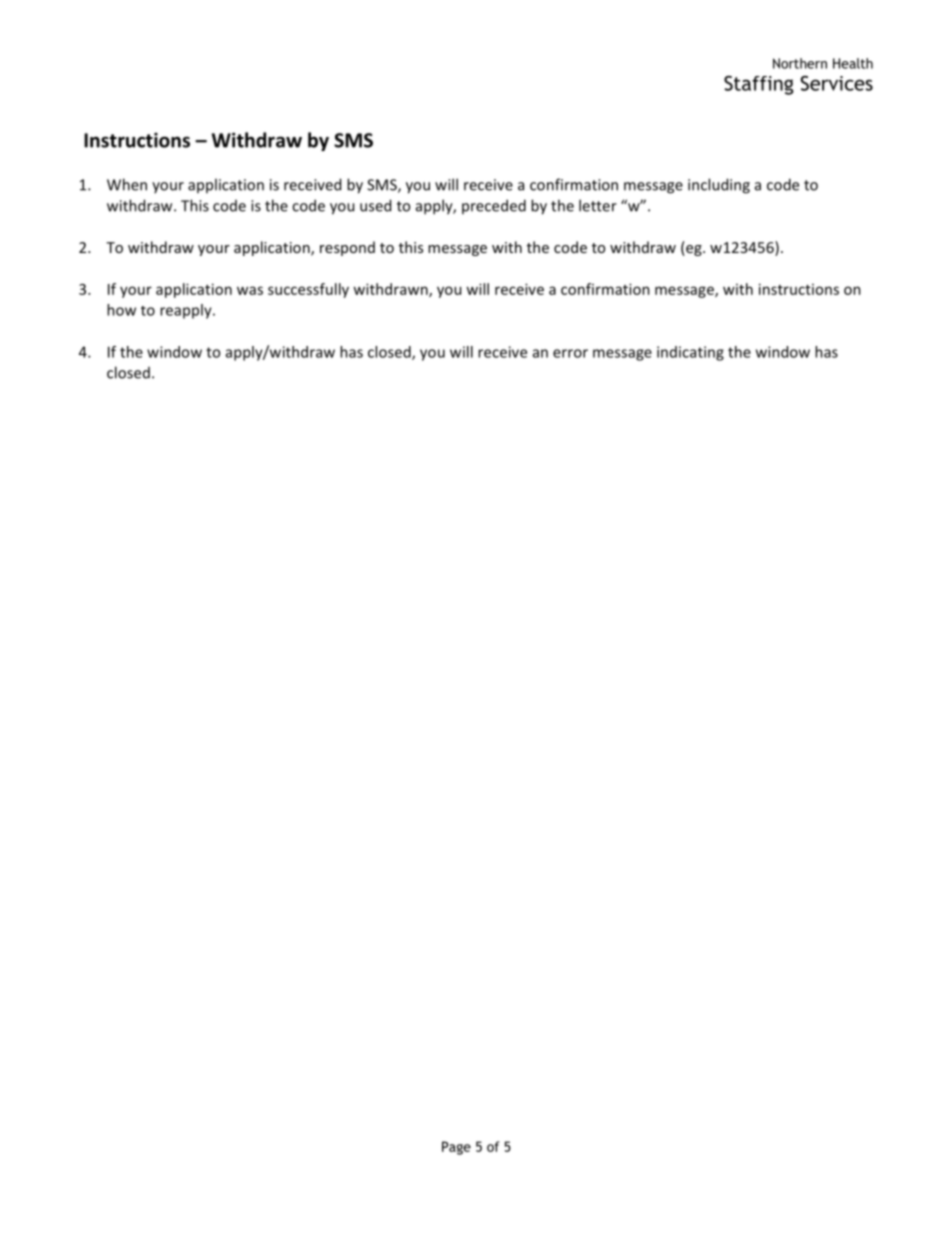 The height and width of the screenshot is (1233, 952). I want to click on error, so click(570, 353).
